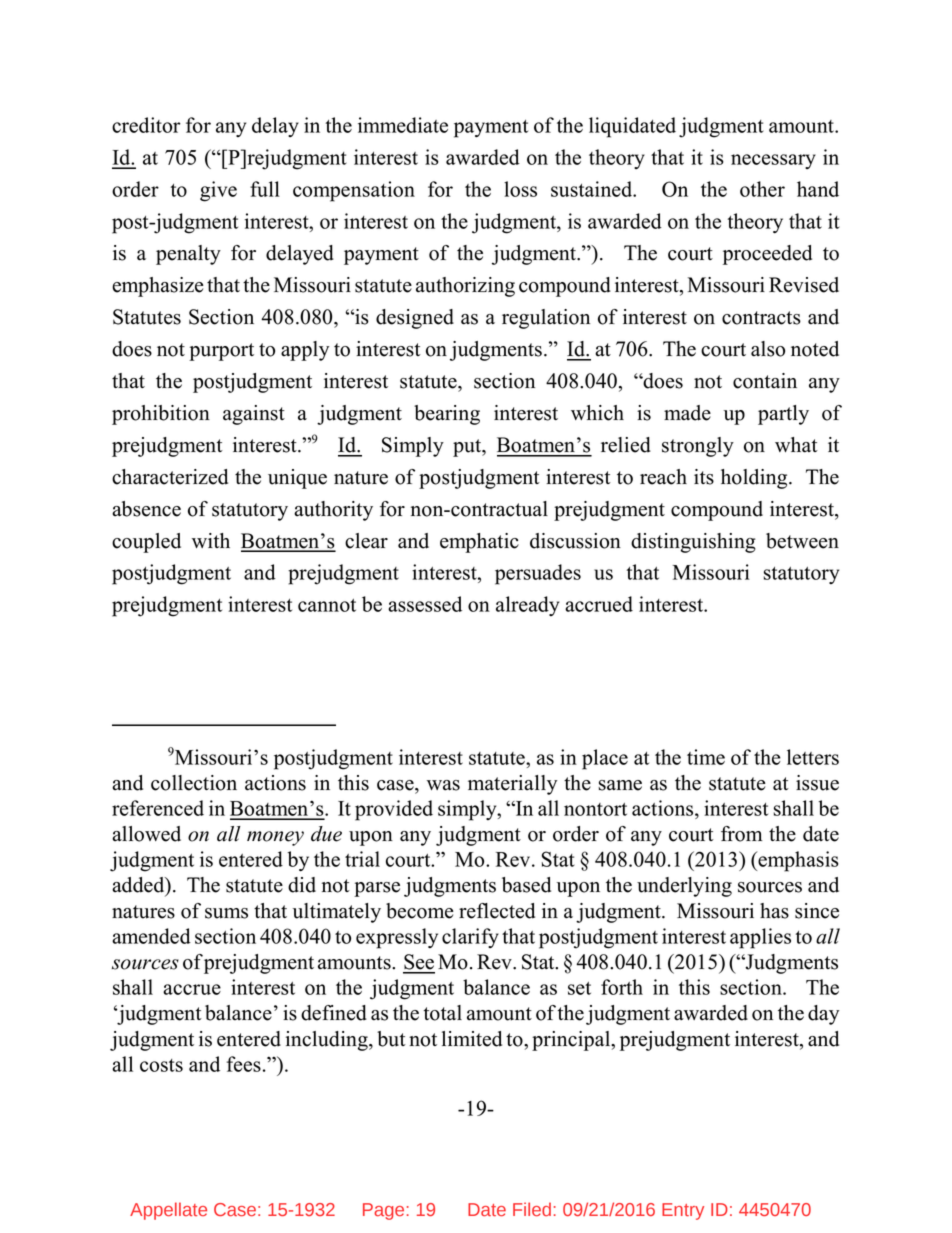  Describe the element at coordinates (243, 1064) in the image. I see `fees` at that location.
